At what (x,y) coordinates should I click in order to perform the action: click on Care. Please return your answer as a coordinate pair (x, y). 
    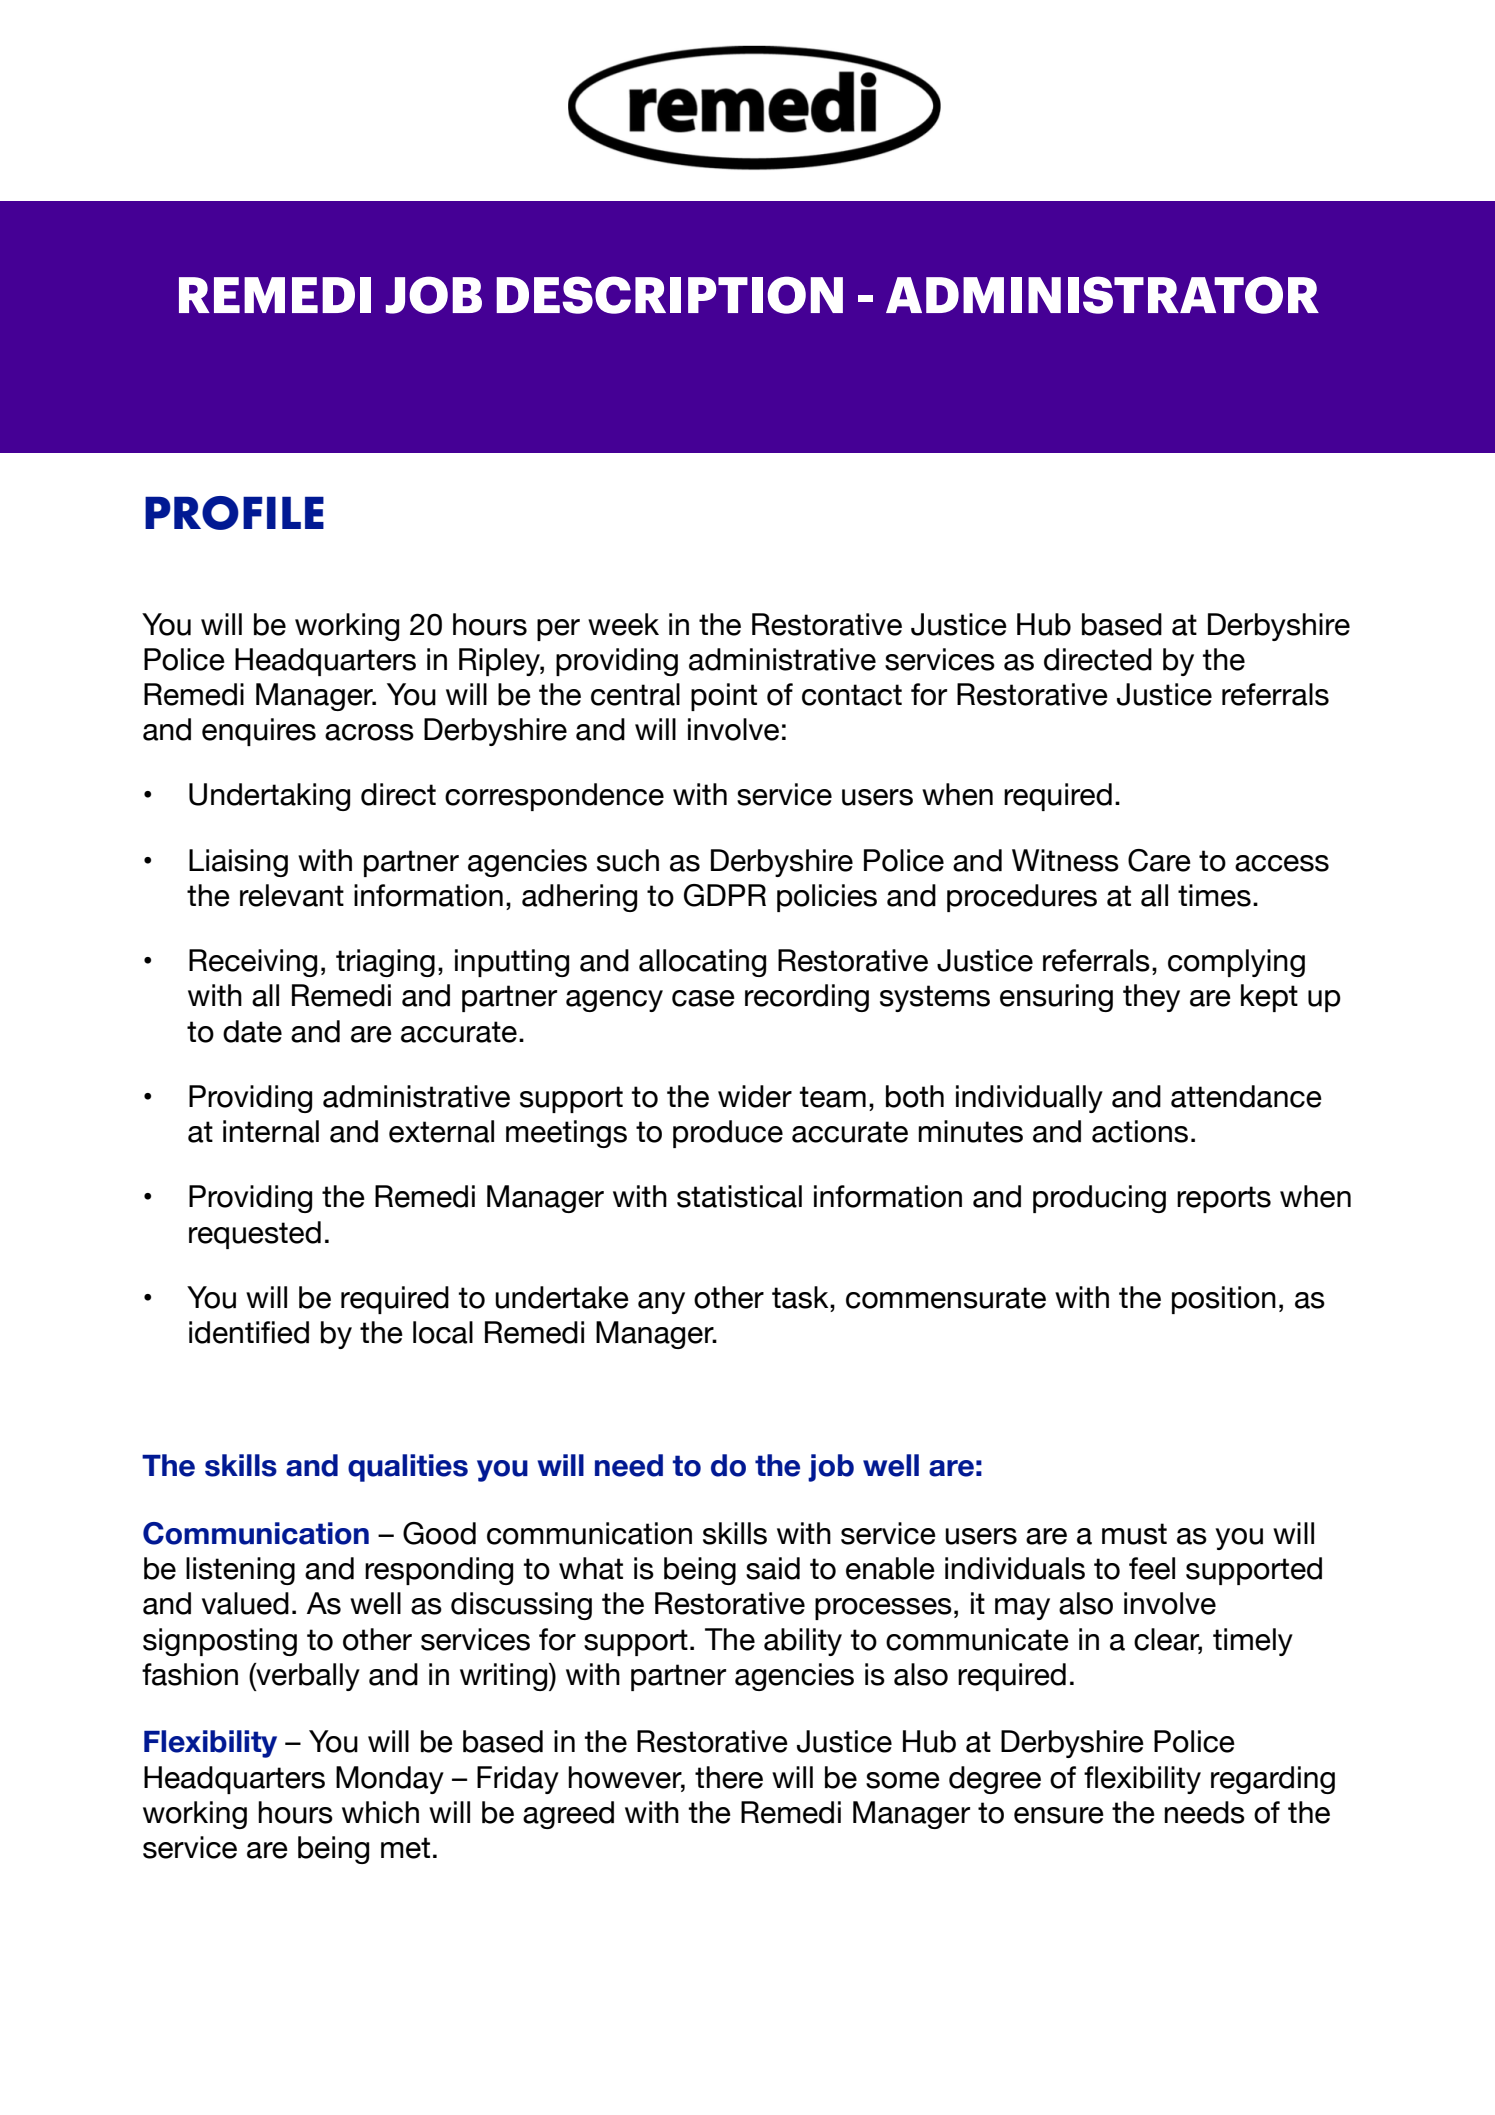
    Looking at the image, I should click on (1159, 860).
